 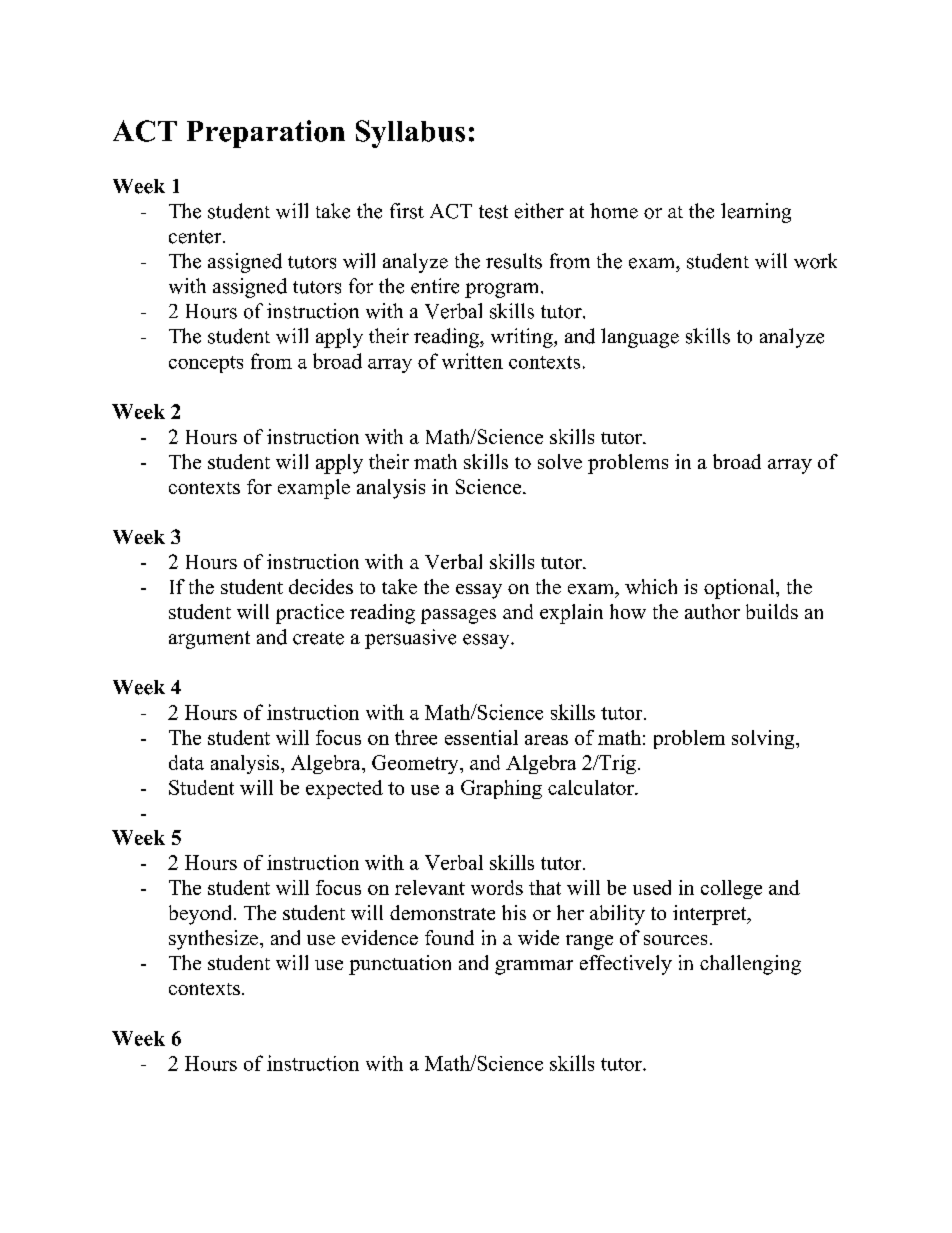 I want to click on Preparation, so click(x=266, y=134).
